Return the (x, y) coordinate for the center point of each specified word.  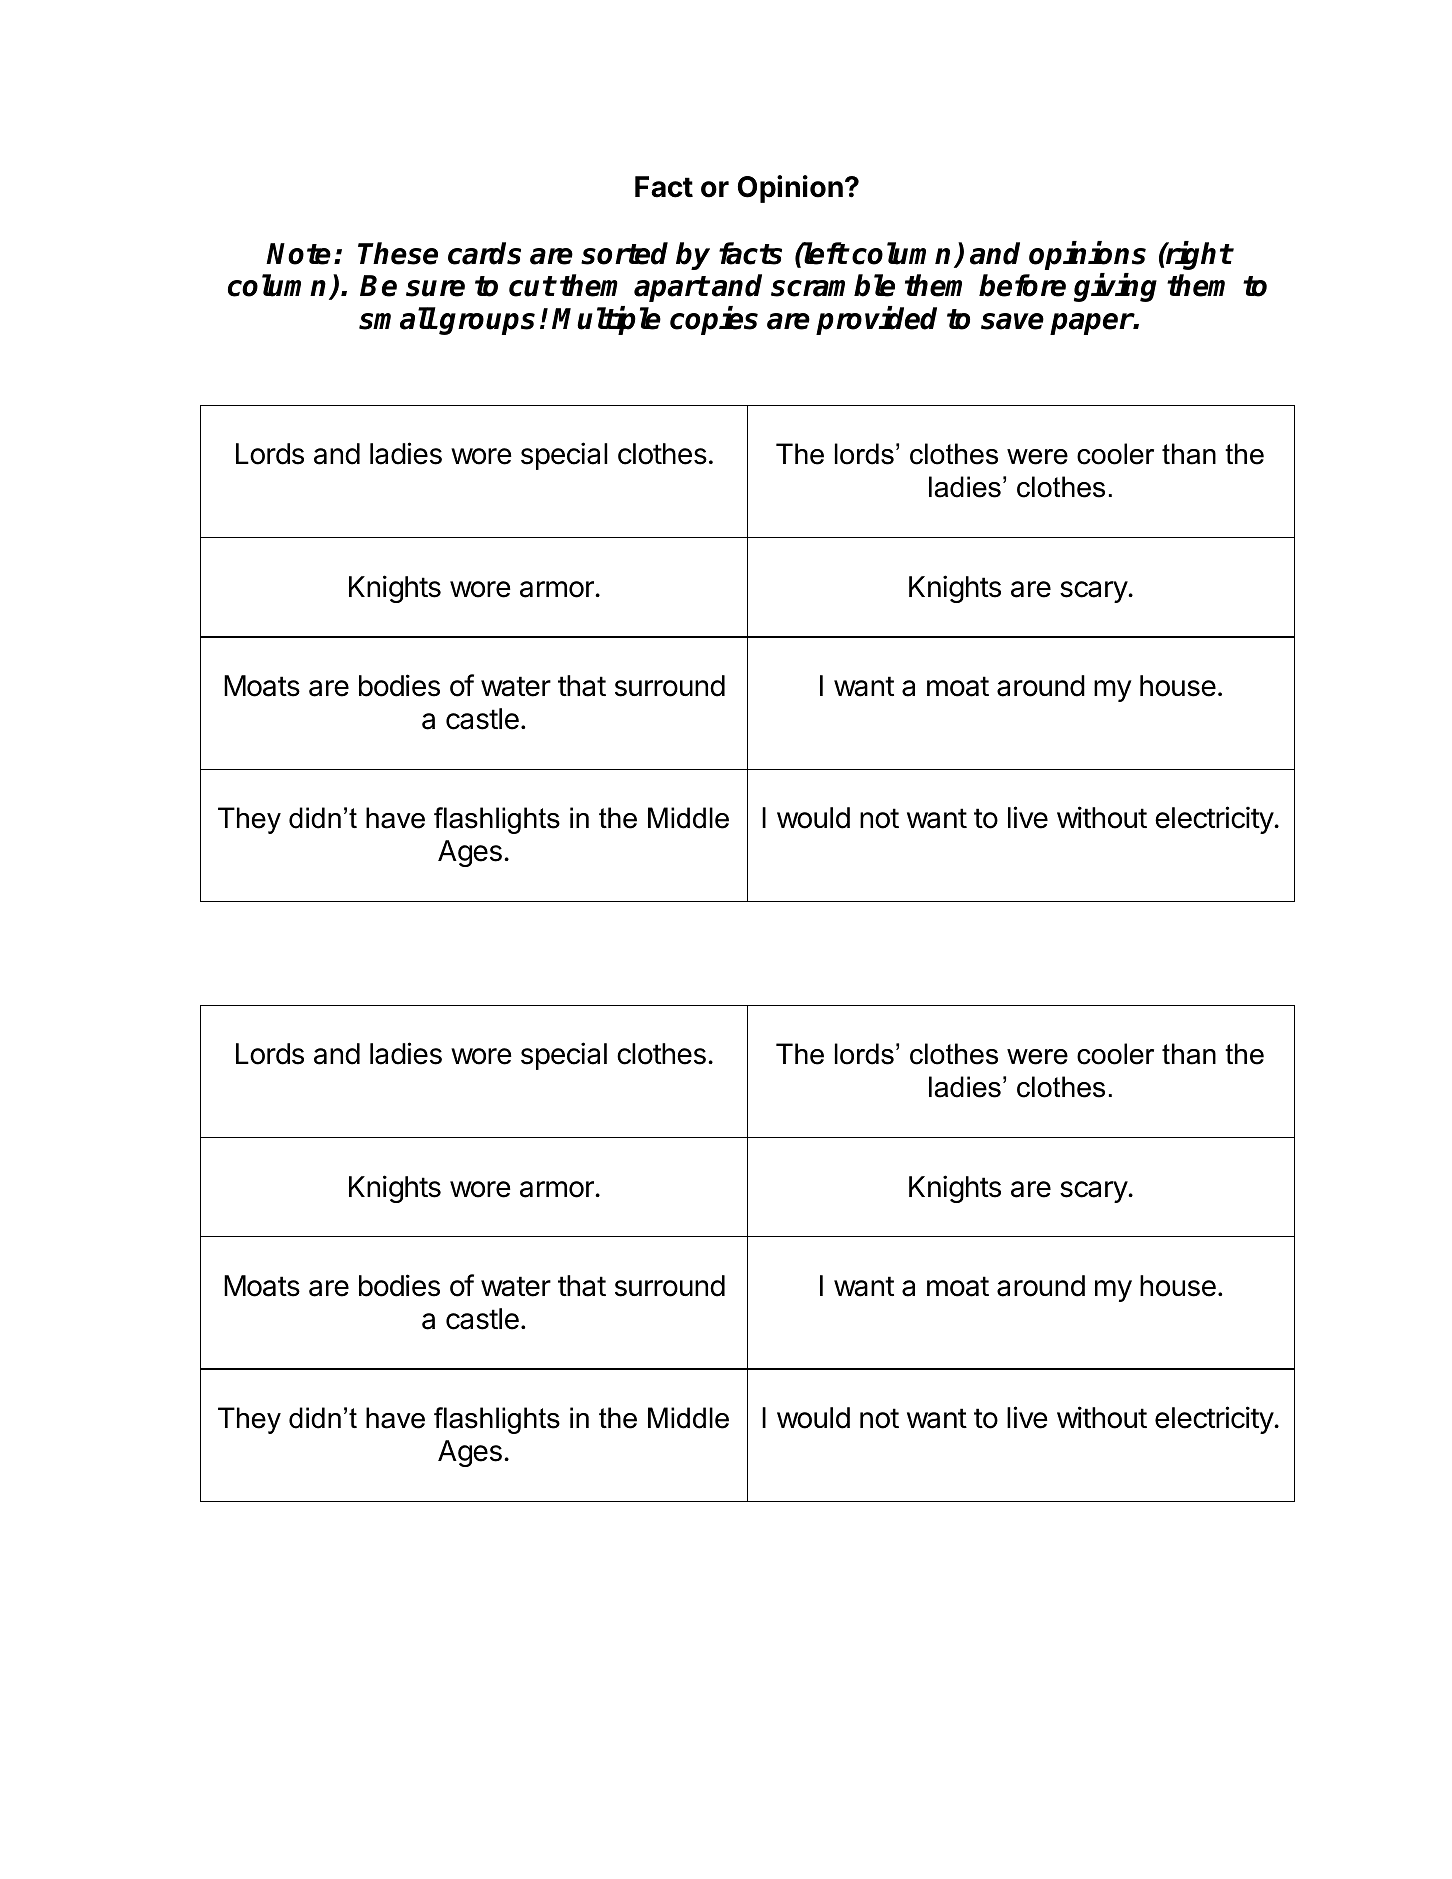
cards (484, 253)
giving (1115, 288)
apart (671, 289)
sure (435, 288)
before (1022, 285)
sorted (624, 253)
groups (487, 324)
